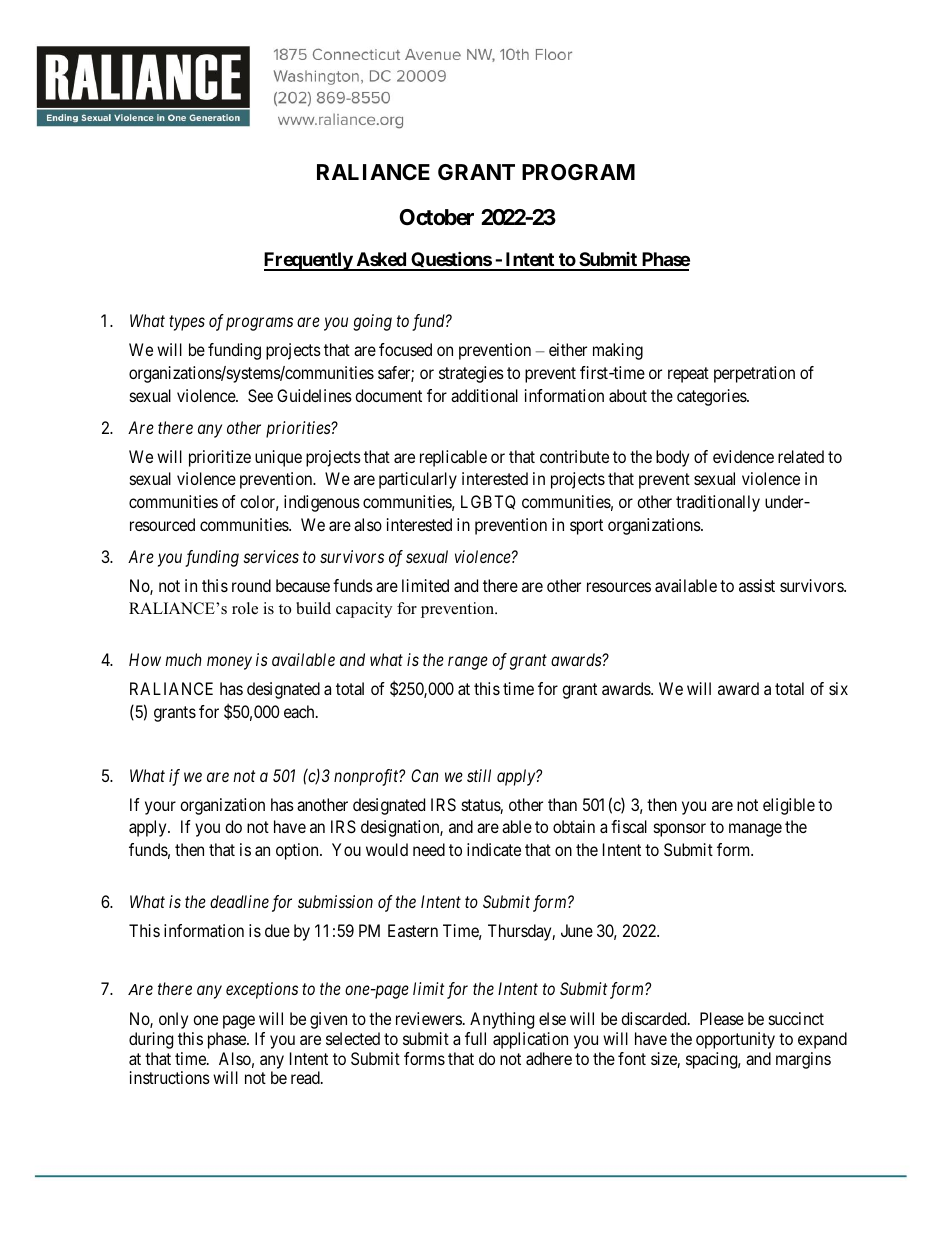 Image resolution: width=952 pixels, height=1233 pixels. Describe the element at coordinates (743, 456) in the screenshot. I see `evidence` at that location.
